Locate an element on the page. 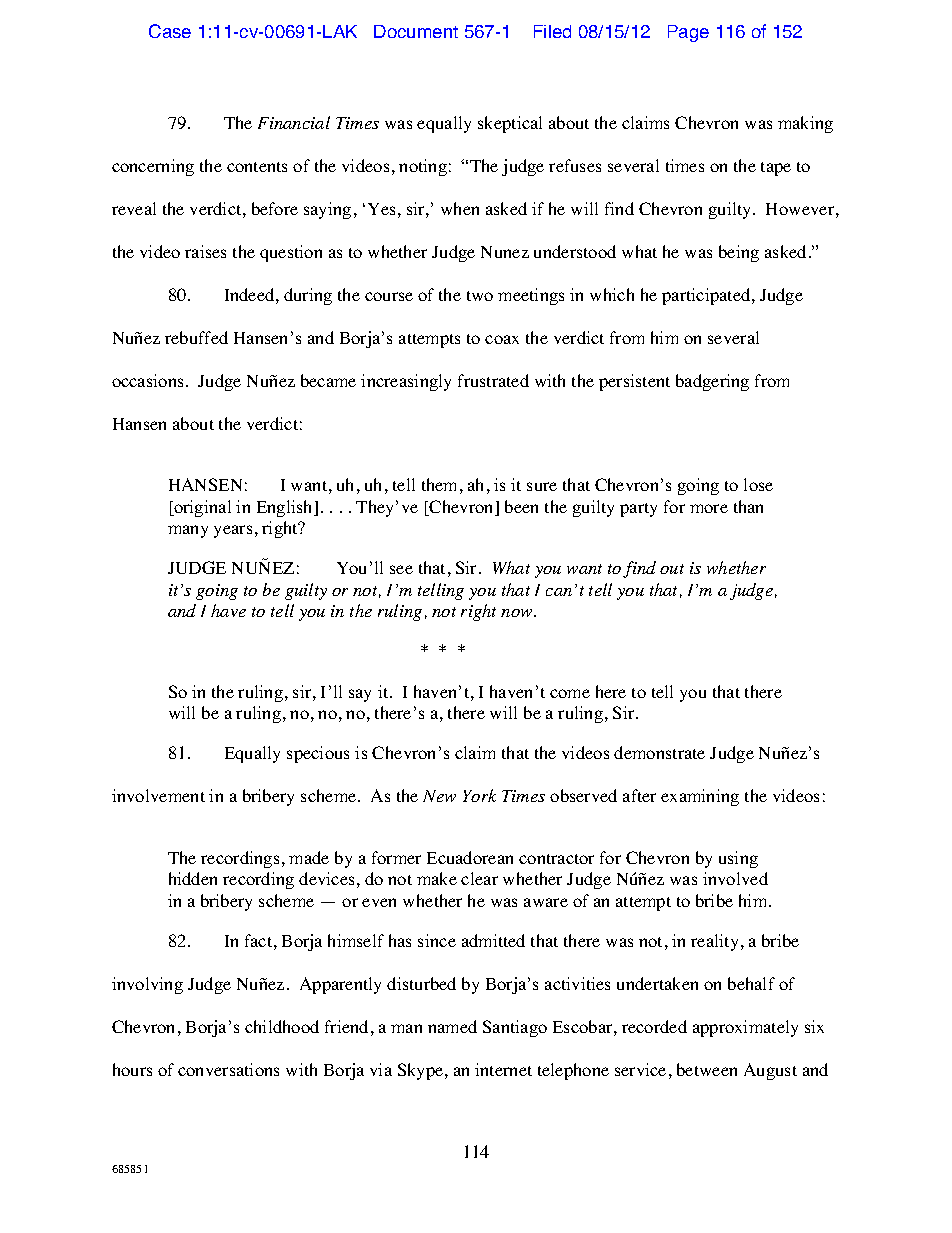  Page is located at coordinates (688, 33).
